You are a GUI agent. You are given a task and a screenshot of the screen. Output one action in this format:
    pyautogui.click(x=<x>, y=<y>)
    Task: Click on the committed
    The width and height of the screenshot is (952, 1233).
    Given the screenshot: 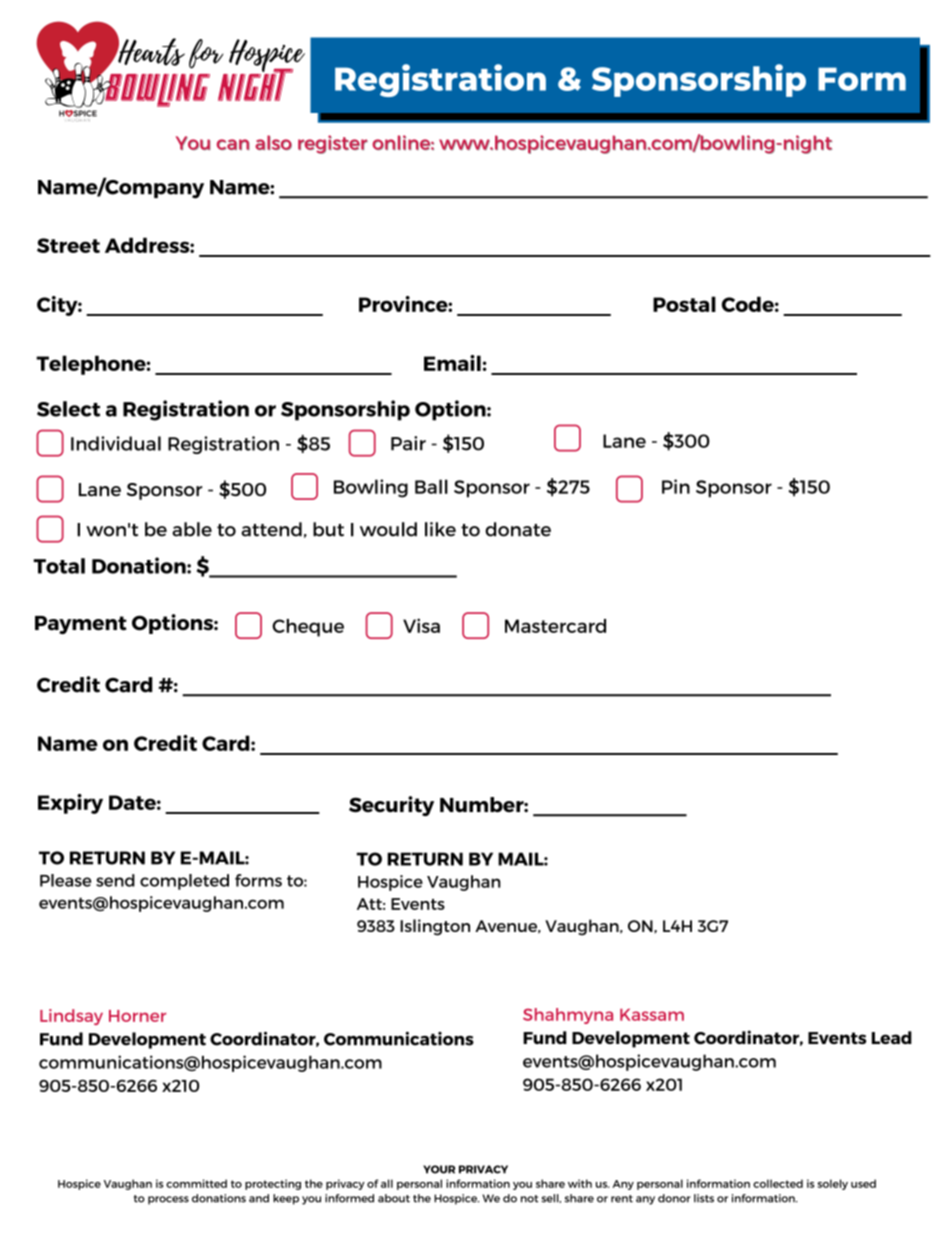 What is the action you would take?
    pyautogui.click(x=196, y=1183)
